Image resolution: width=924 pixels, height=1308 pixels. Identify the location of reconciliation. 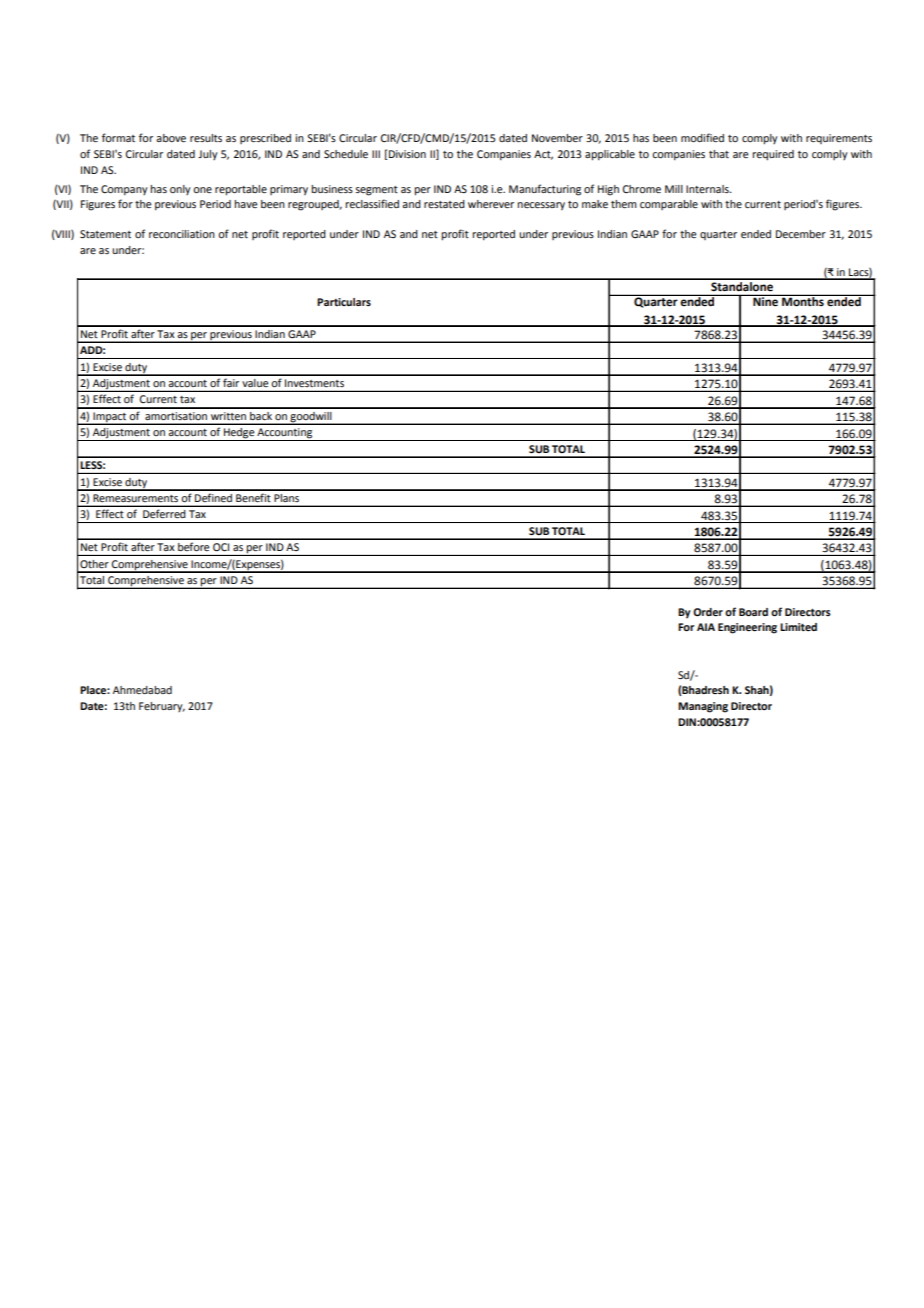
(182, 234).
